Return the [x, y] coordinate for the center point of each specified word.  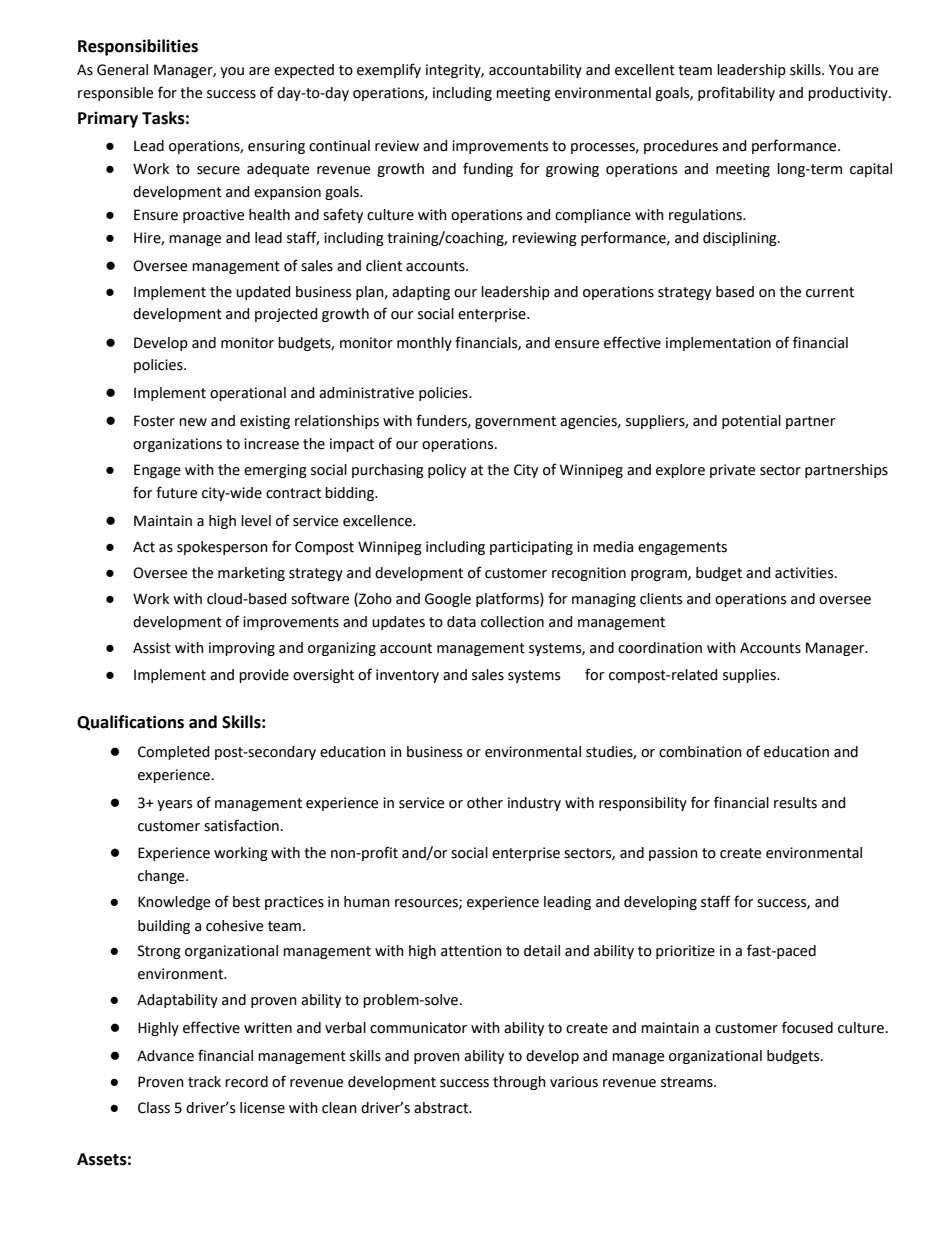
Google [448, 600]
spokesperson [222, 548]
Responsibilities [138, 47]
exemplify [389, 70]
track [204, 1082]
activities [805, 573]
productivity [849, 94]
